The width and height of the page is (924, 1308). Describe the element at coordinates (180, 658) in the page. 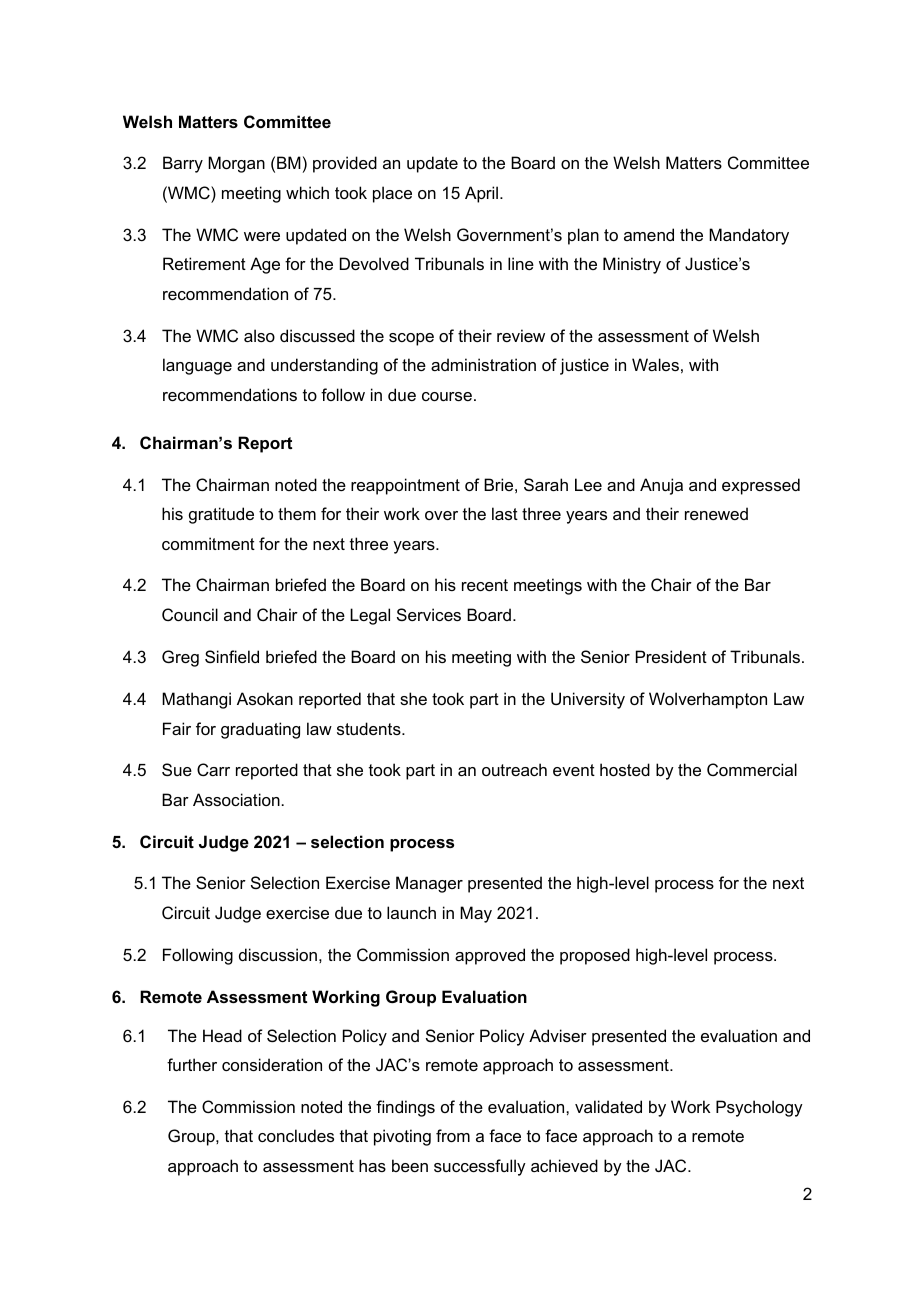

I see `Greg` at that location.
